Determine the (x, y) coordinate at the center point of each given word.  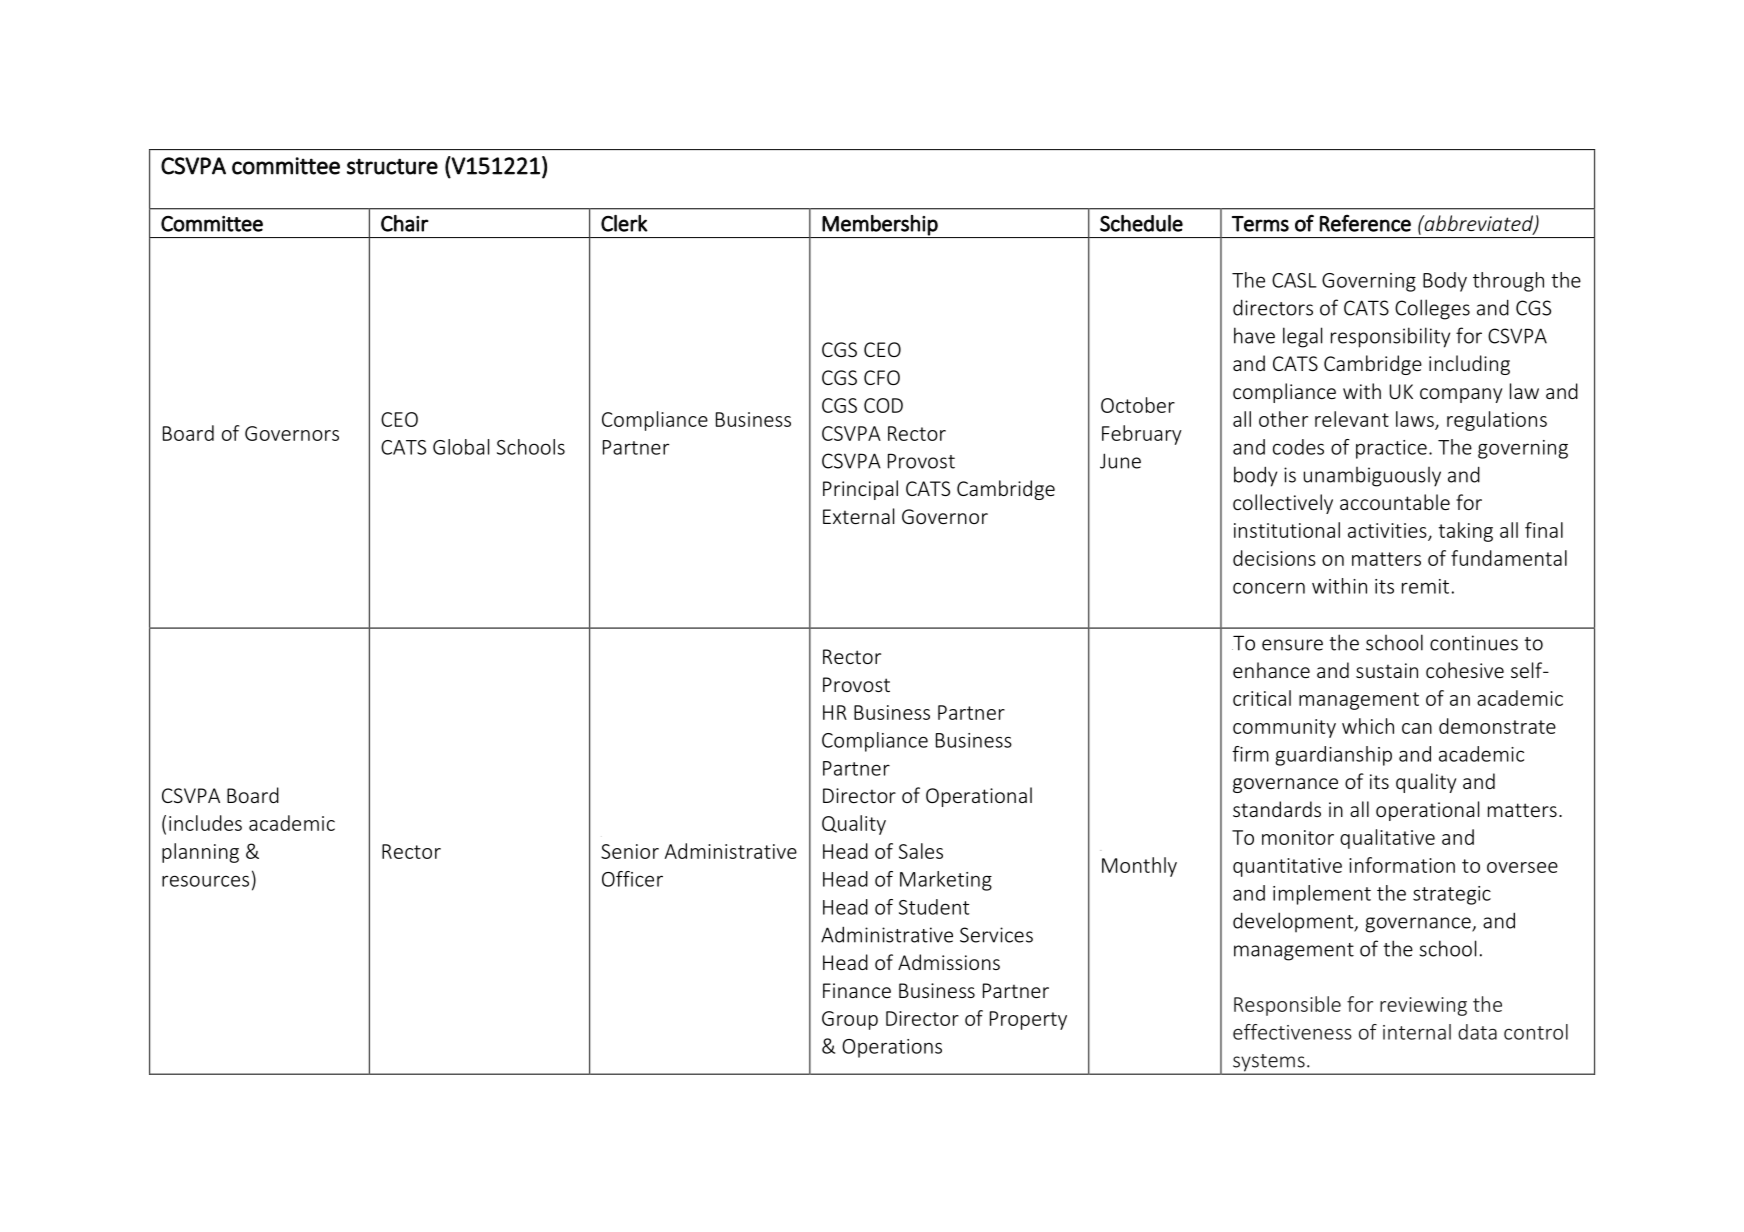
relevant (1352, 419)
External (858, 516)
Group (850, 1020)
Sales (921, 851)
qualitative (1387, 839)
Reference (1365, 223)
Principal (860, 490)
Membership (880, 225)
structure (392, 166)
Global (461, 447)
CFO (882, 377)
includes (205, 823)
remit (1425, 586)
